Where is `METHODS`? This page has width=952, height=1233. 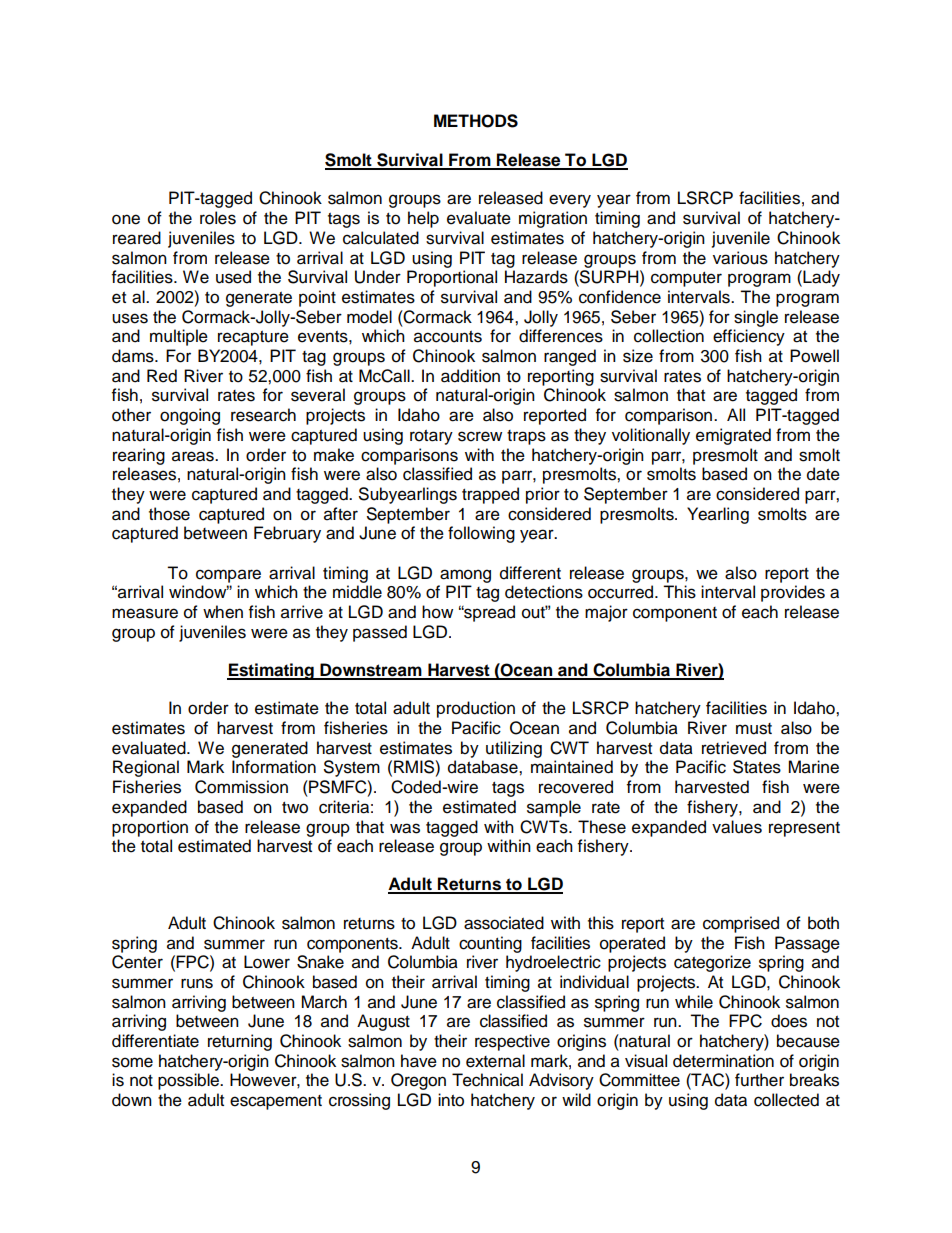
METHODS is located at coordinates (476, 121).
